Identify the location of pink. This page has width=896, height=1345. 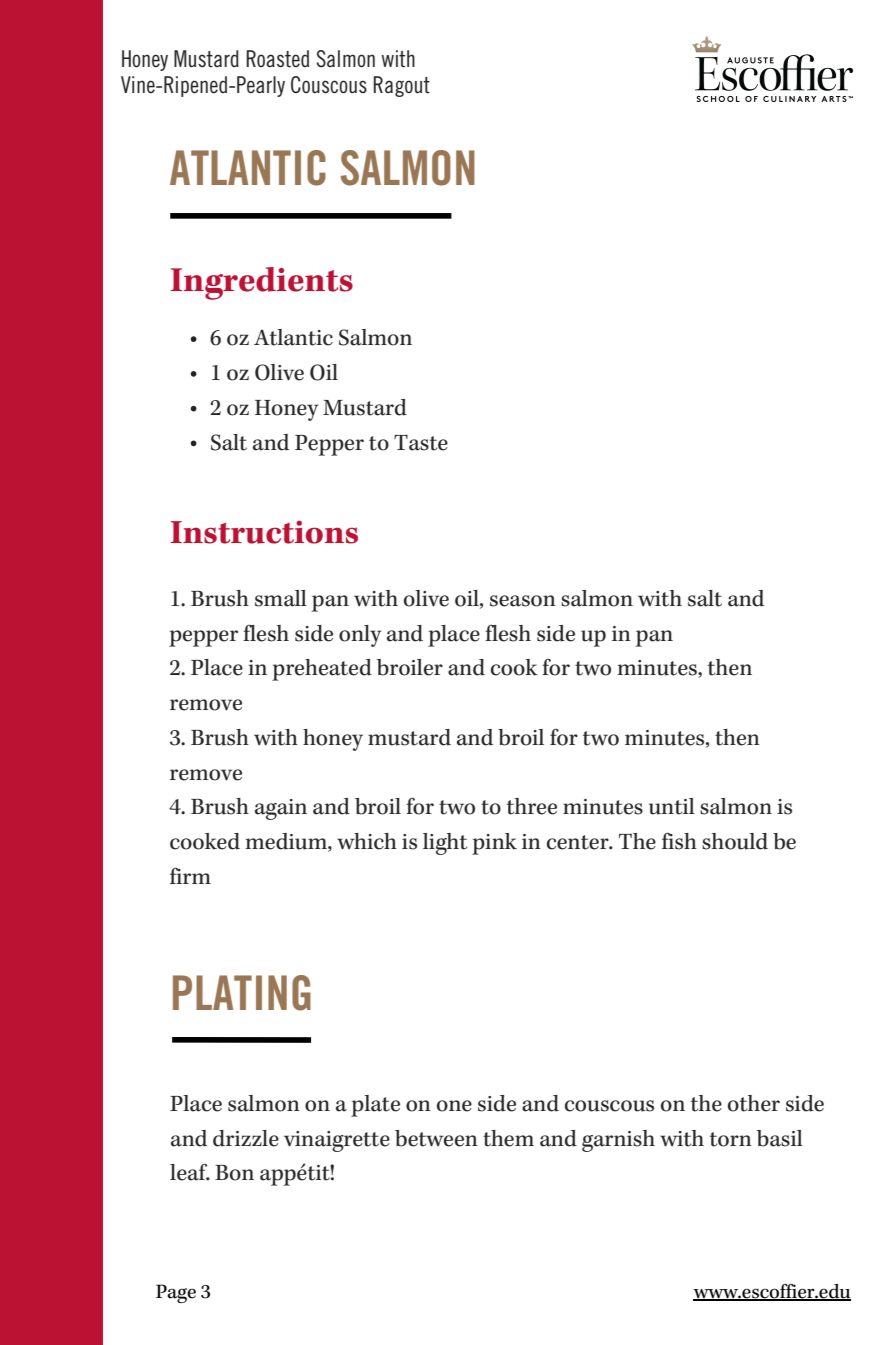
(494, 844).
